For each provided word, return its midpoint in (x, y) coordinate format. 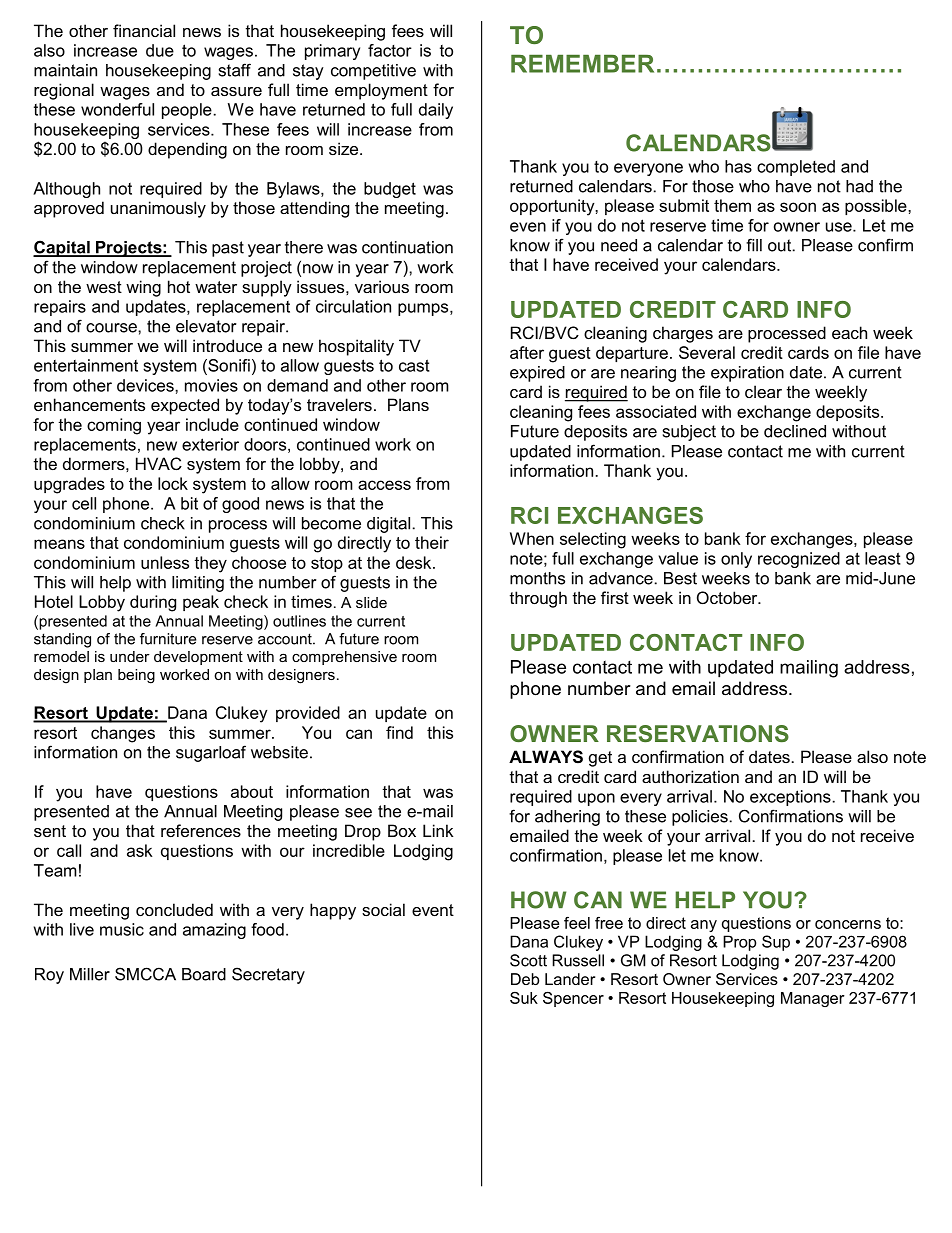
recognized (799, 560)
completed (796, 168)
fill (754, 245)
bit (189, 503)
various (382, 286)
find (399, 732)
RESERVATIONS (698, 733)
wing (143, 288)
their (432, 542)
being (136, 676)
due (160, 50)
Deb (525, 979)
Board (204, 974)
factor (390, 50)
